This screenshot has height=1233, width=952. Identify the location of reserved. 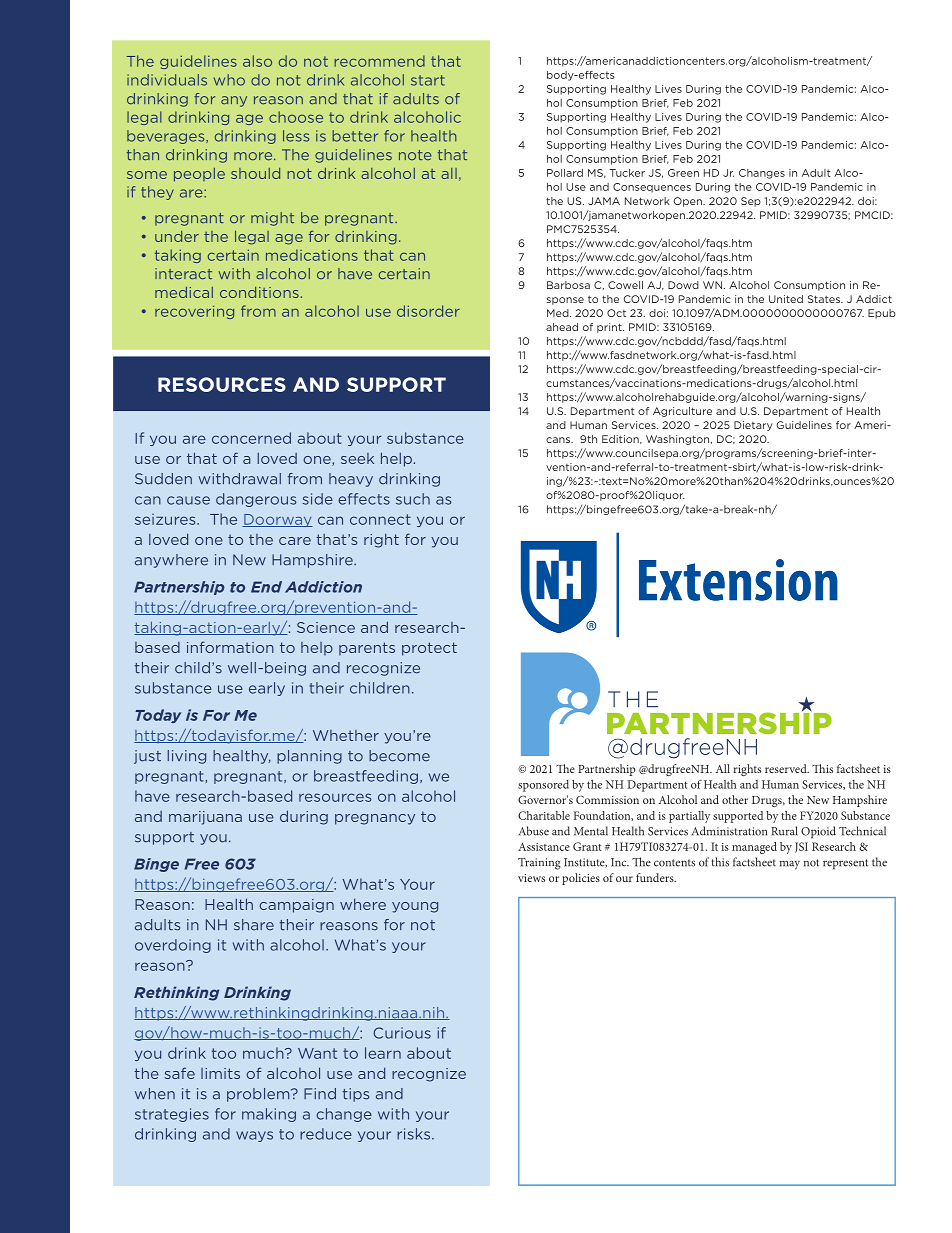
(787, 768).
